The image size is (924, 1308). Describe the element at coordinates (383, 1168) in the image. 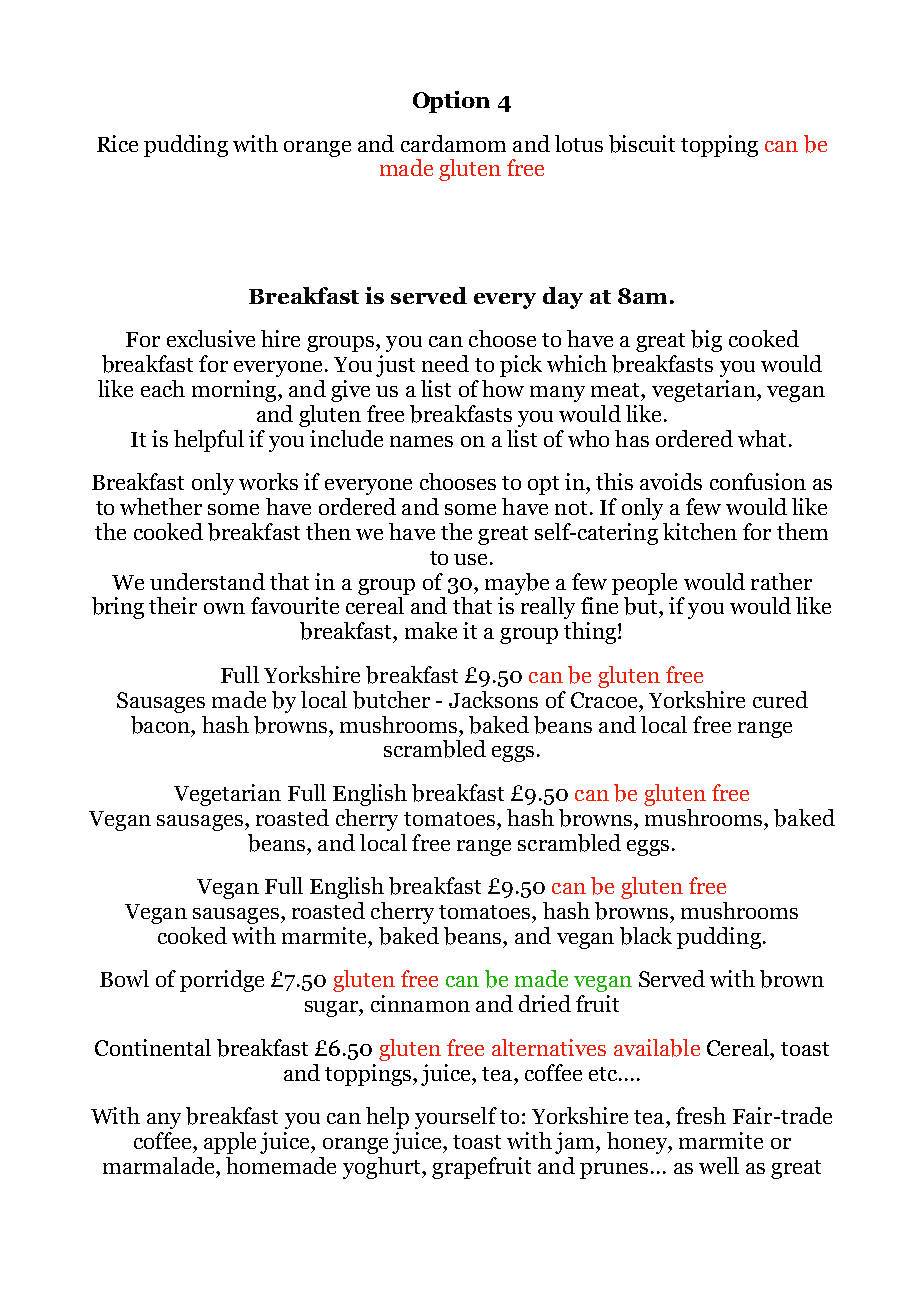

I see `yoghurt` at that location.
